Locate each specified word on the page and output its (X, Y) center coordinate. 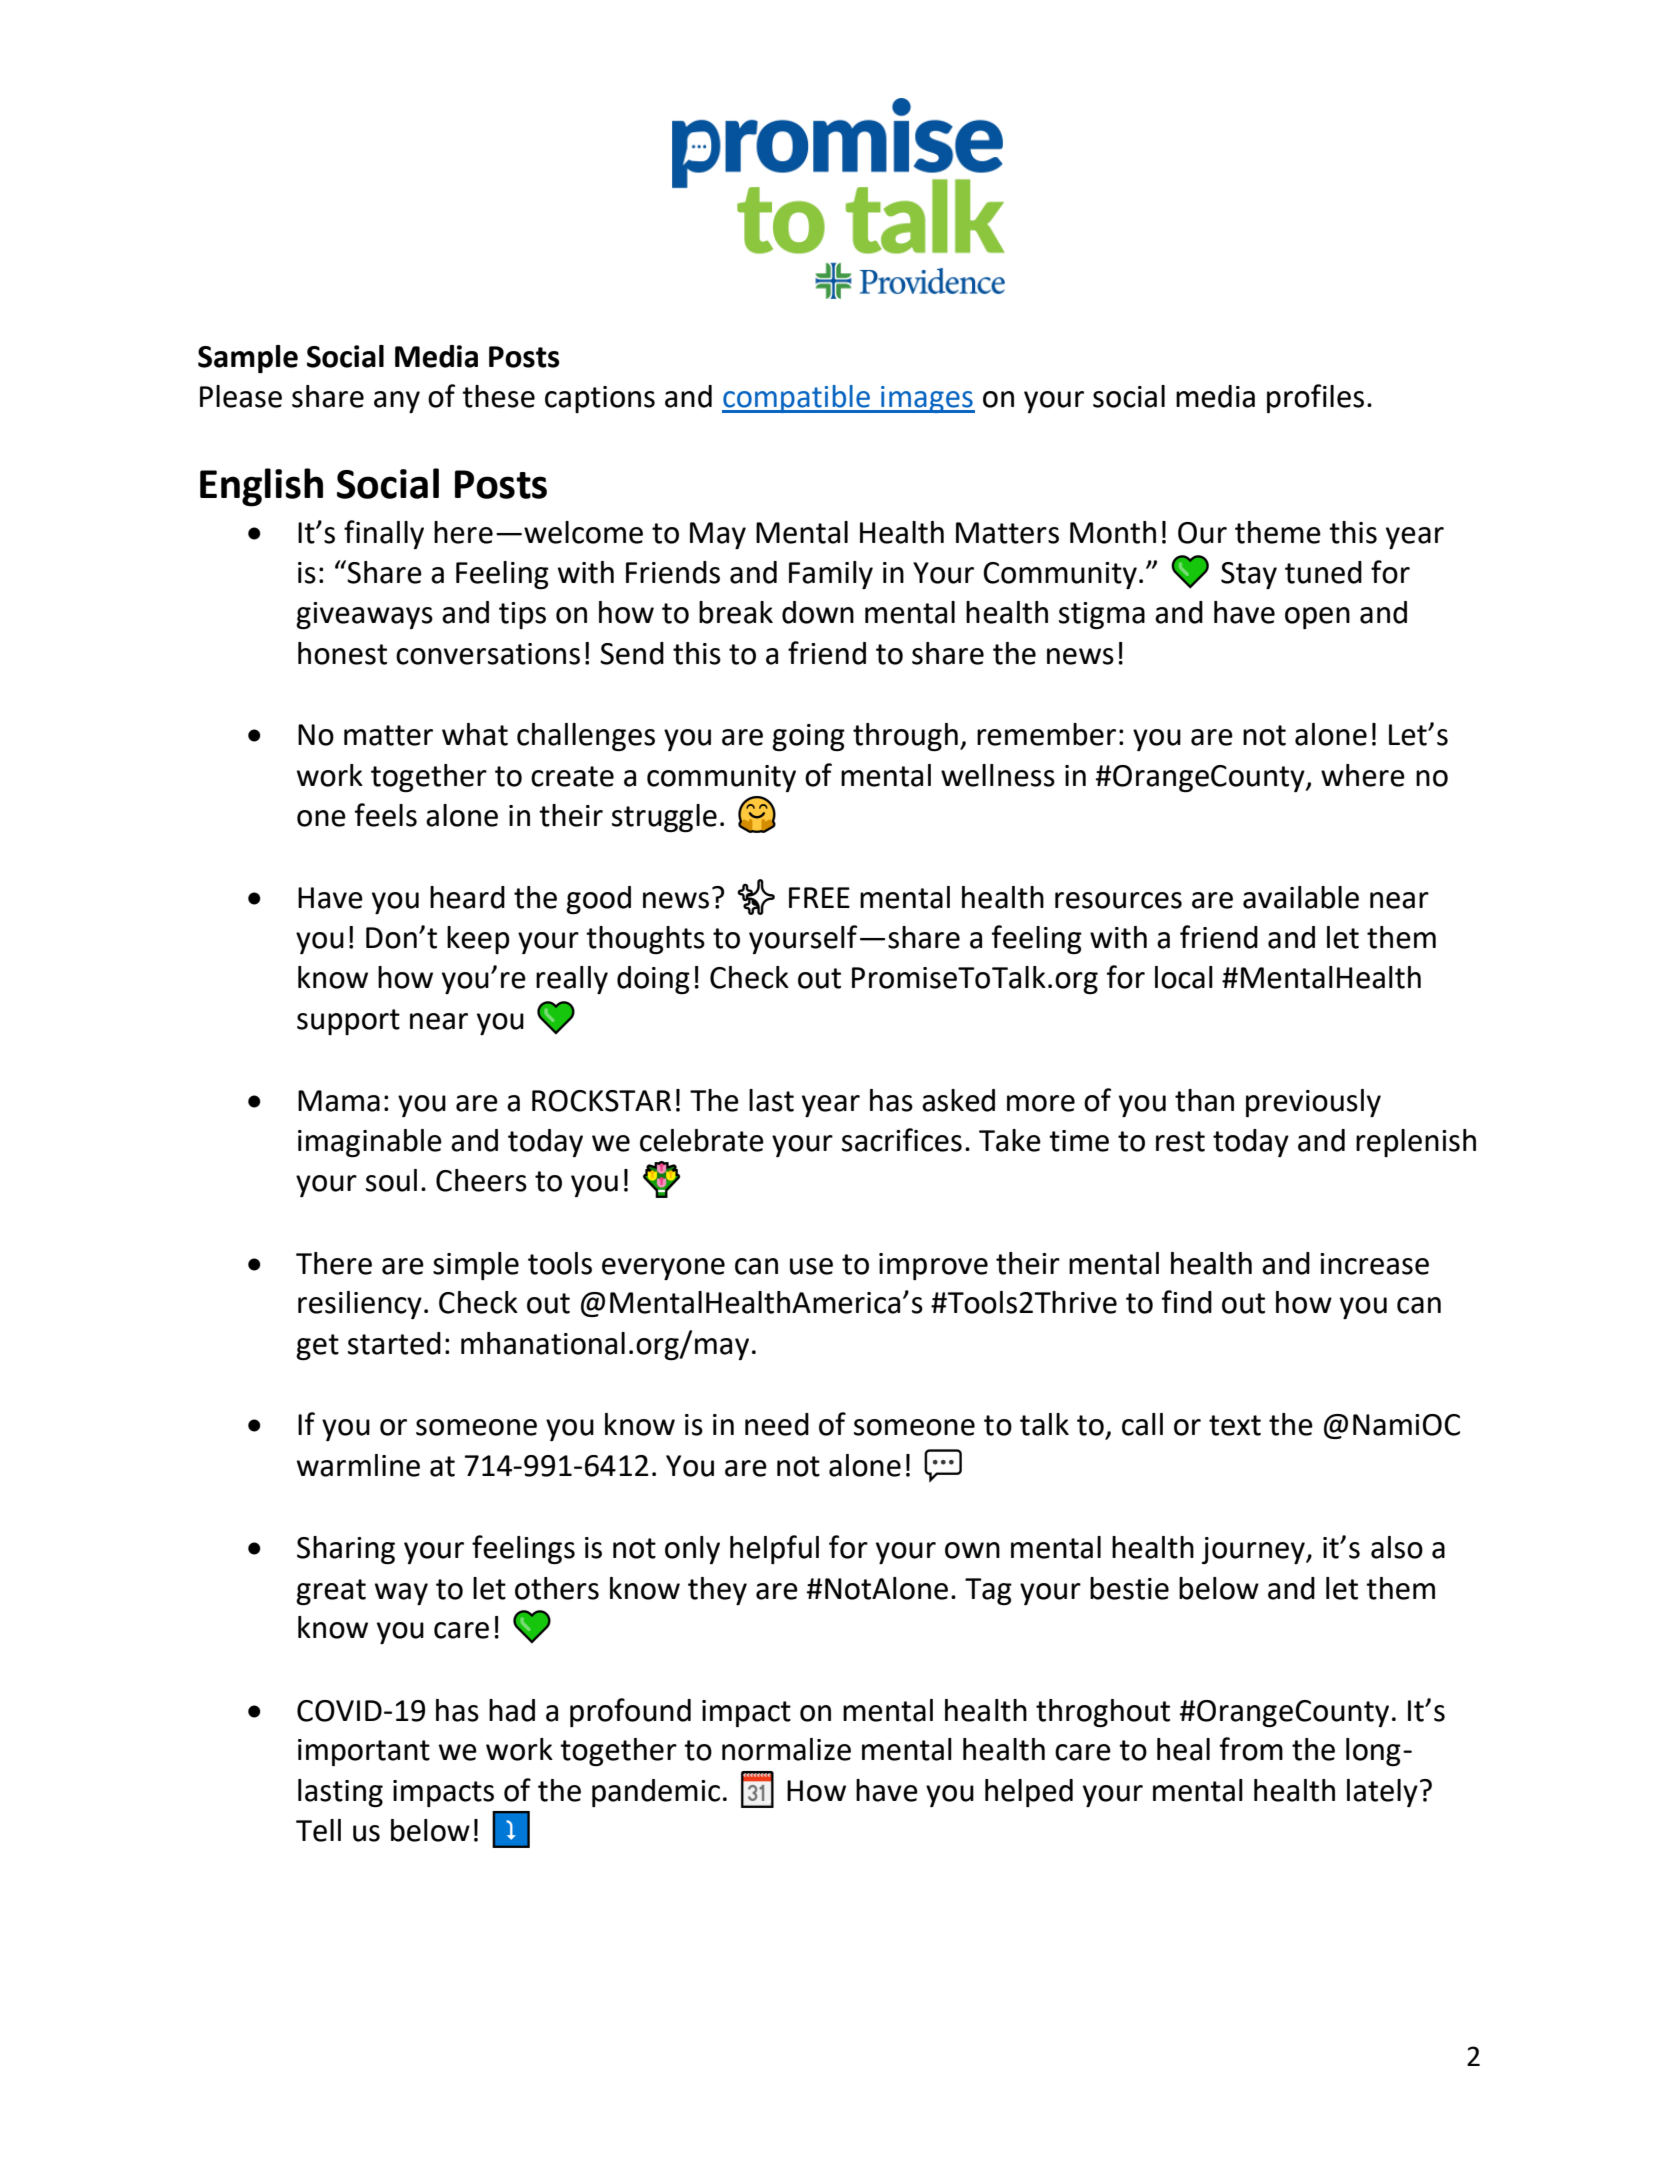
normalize (786, 1749)
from (1251, 1749)
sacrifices (902, 1140)
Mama (339, 1101)
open (1317, 618)
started (394, 1343)
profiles (1315, 398)
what (475, 734)
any (397, 402)
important (364, 1752)
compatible (797, 399)
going (808, 737)
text (1235, 1425)
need (777, 1424)
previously (1313, 1103)
